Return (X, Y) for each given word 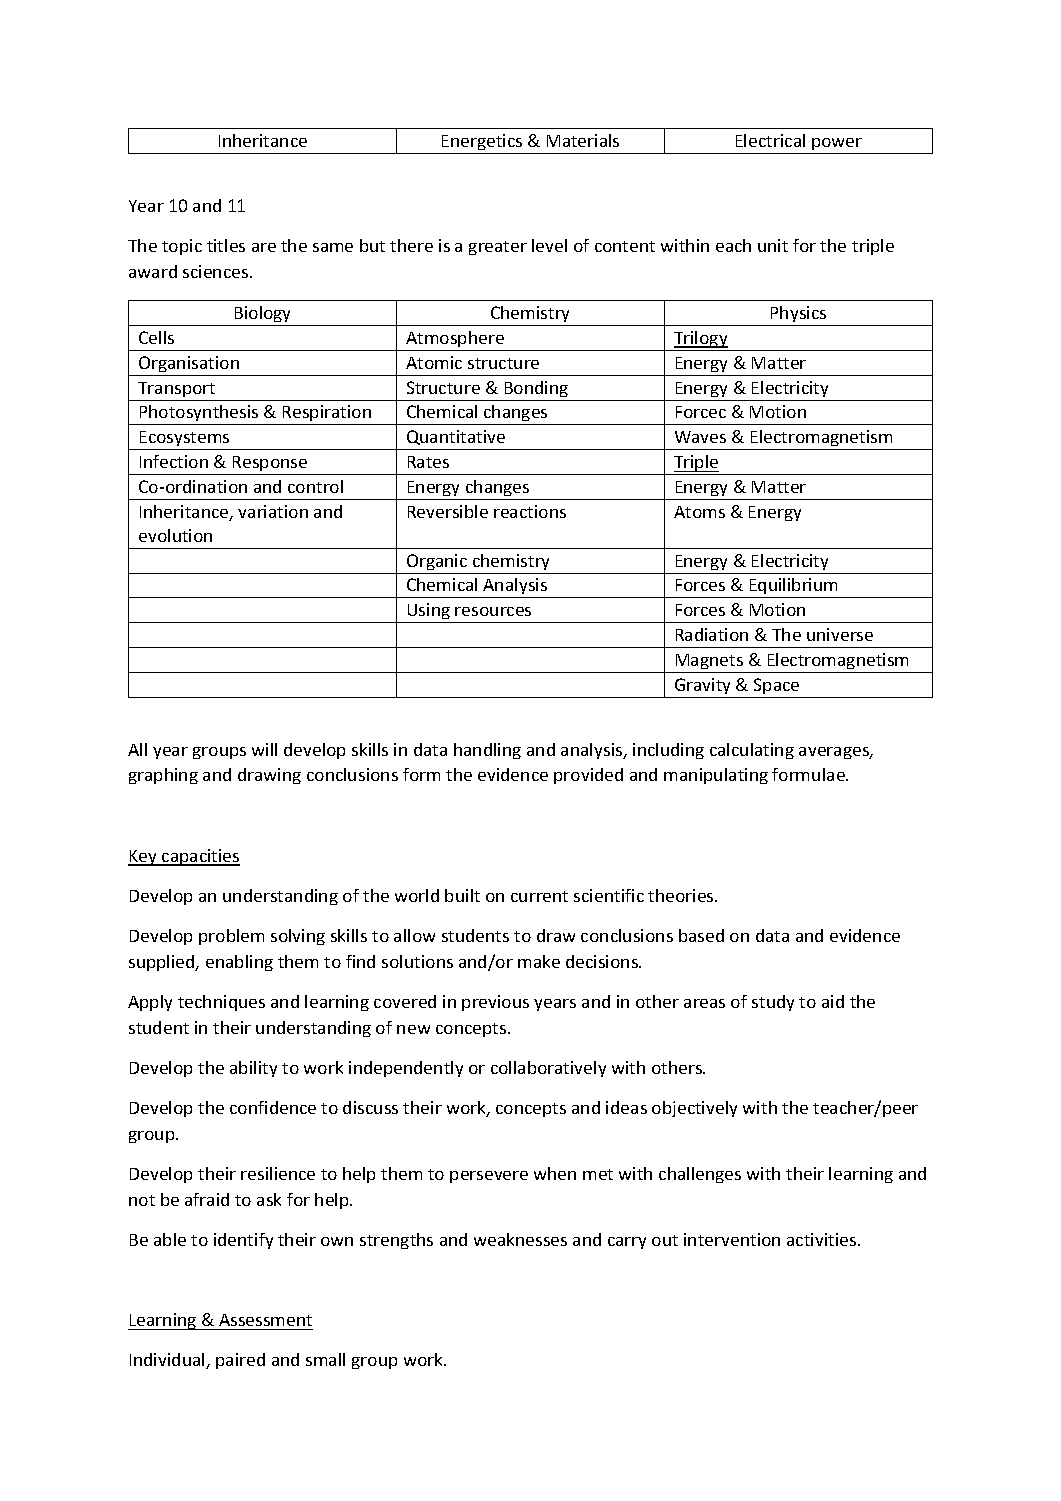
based (701, 935)
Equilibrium (793, 588)
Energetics (482, 144)
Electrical (770, 140)
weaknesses (520, 1239)
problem (231, 937)
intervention (732, 1239)
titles (226, 245)
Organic (437, 562)
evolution (175, 535)
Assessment (265, 1320)
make (539, 961)
